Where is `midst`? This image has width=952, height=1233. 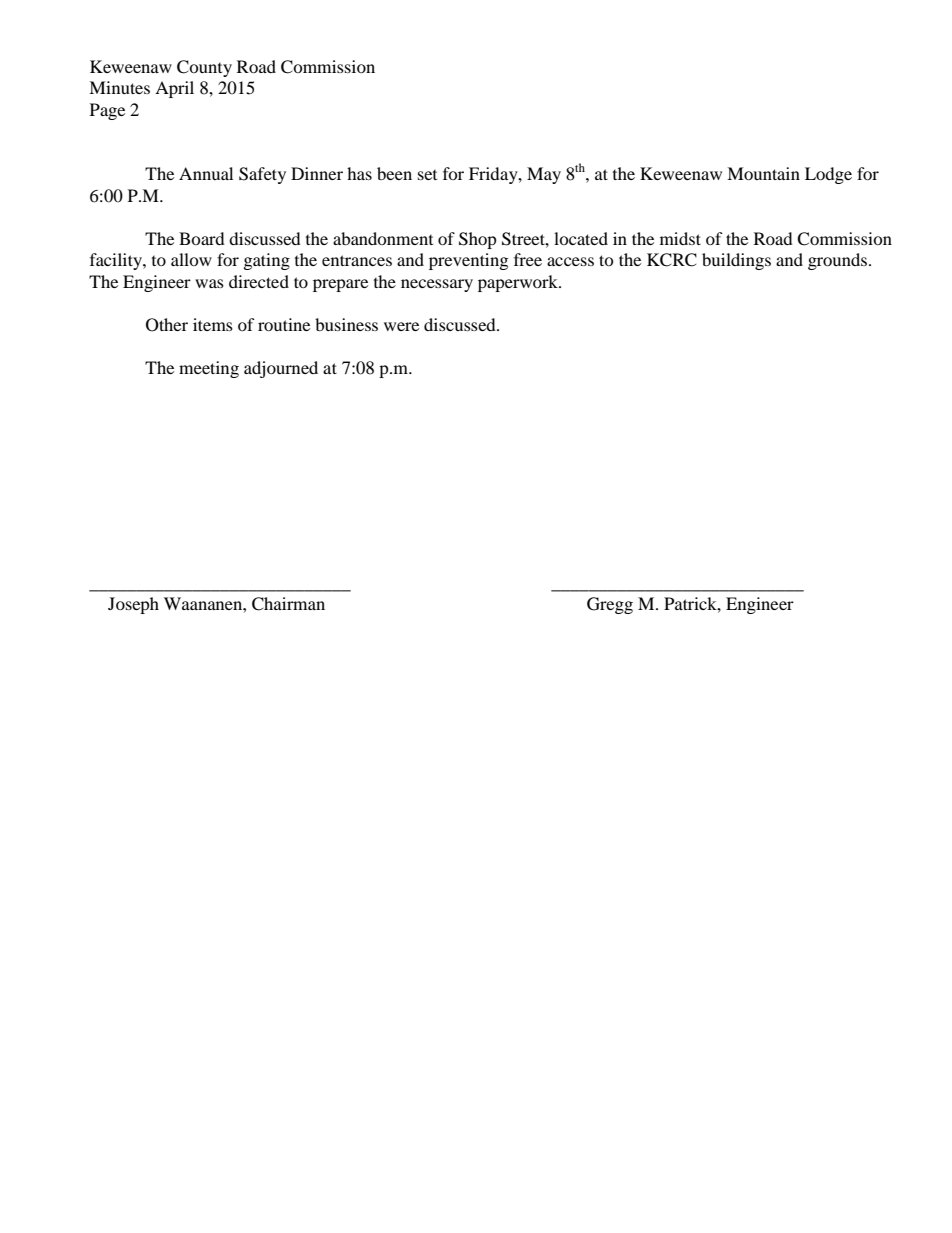
midst is located at coordinates (680, 238).
